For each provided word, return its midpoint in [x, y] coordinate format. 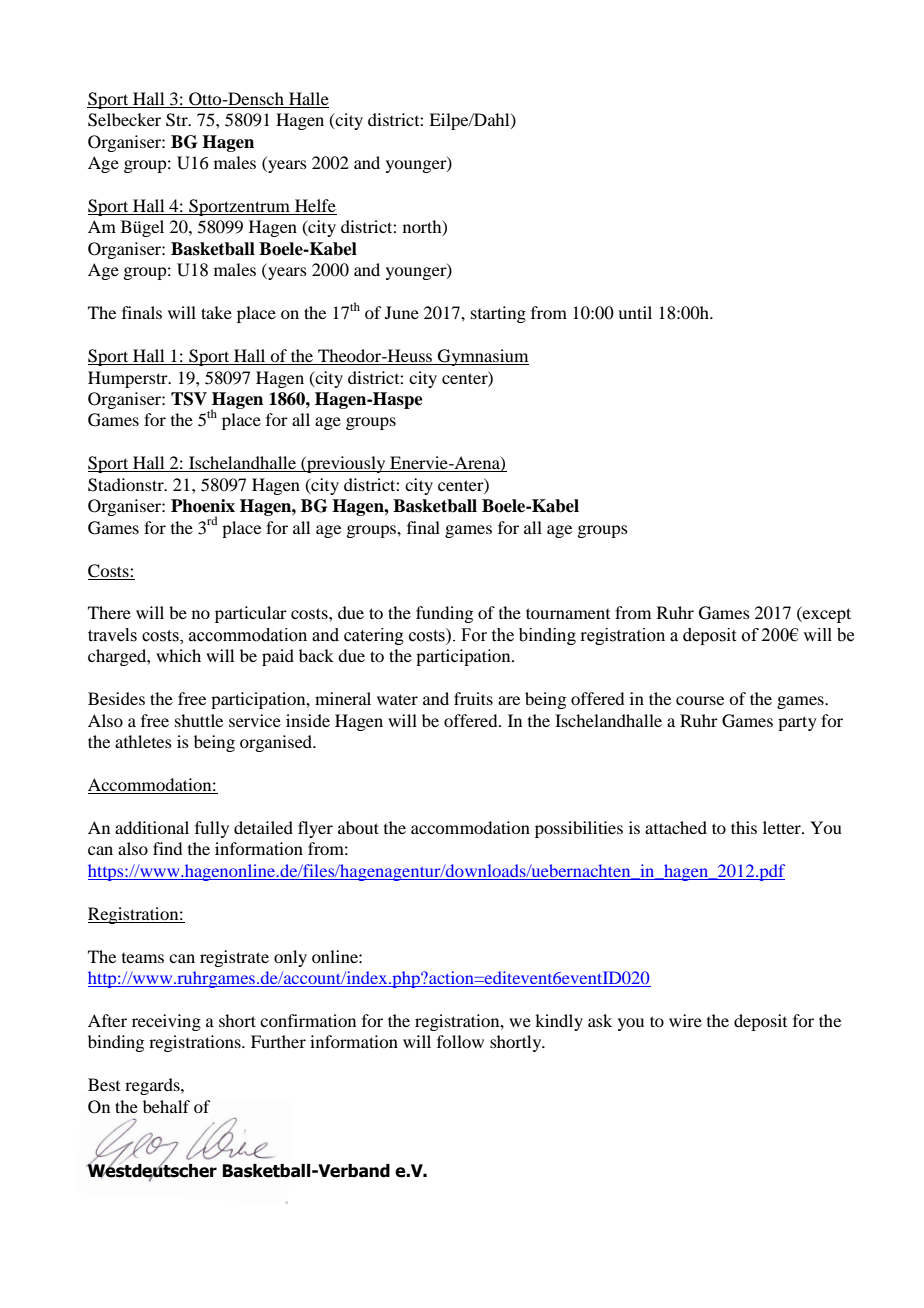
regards [153, 1086]
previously [346, 464]
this [744, 827]
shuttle [199, 720]
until [635, 312]
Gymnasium [482, 357]
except [826, 614]
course [700, 700]
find [167, 848]
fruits [473, 698]
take [216, 312]
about [358, 827]
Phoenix [203, 506]
